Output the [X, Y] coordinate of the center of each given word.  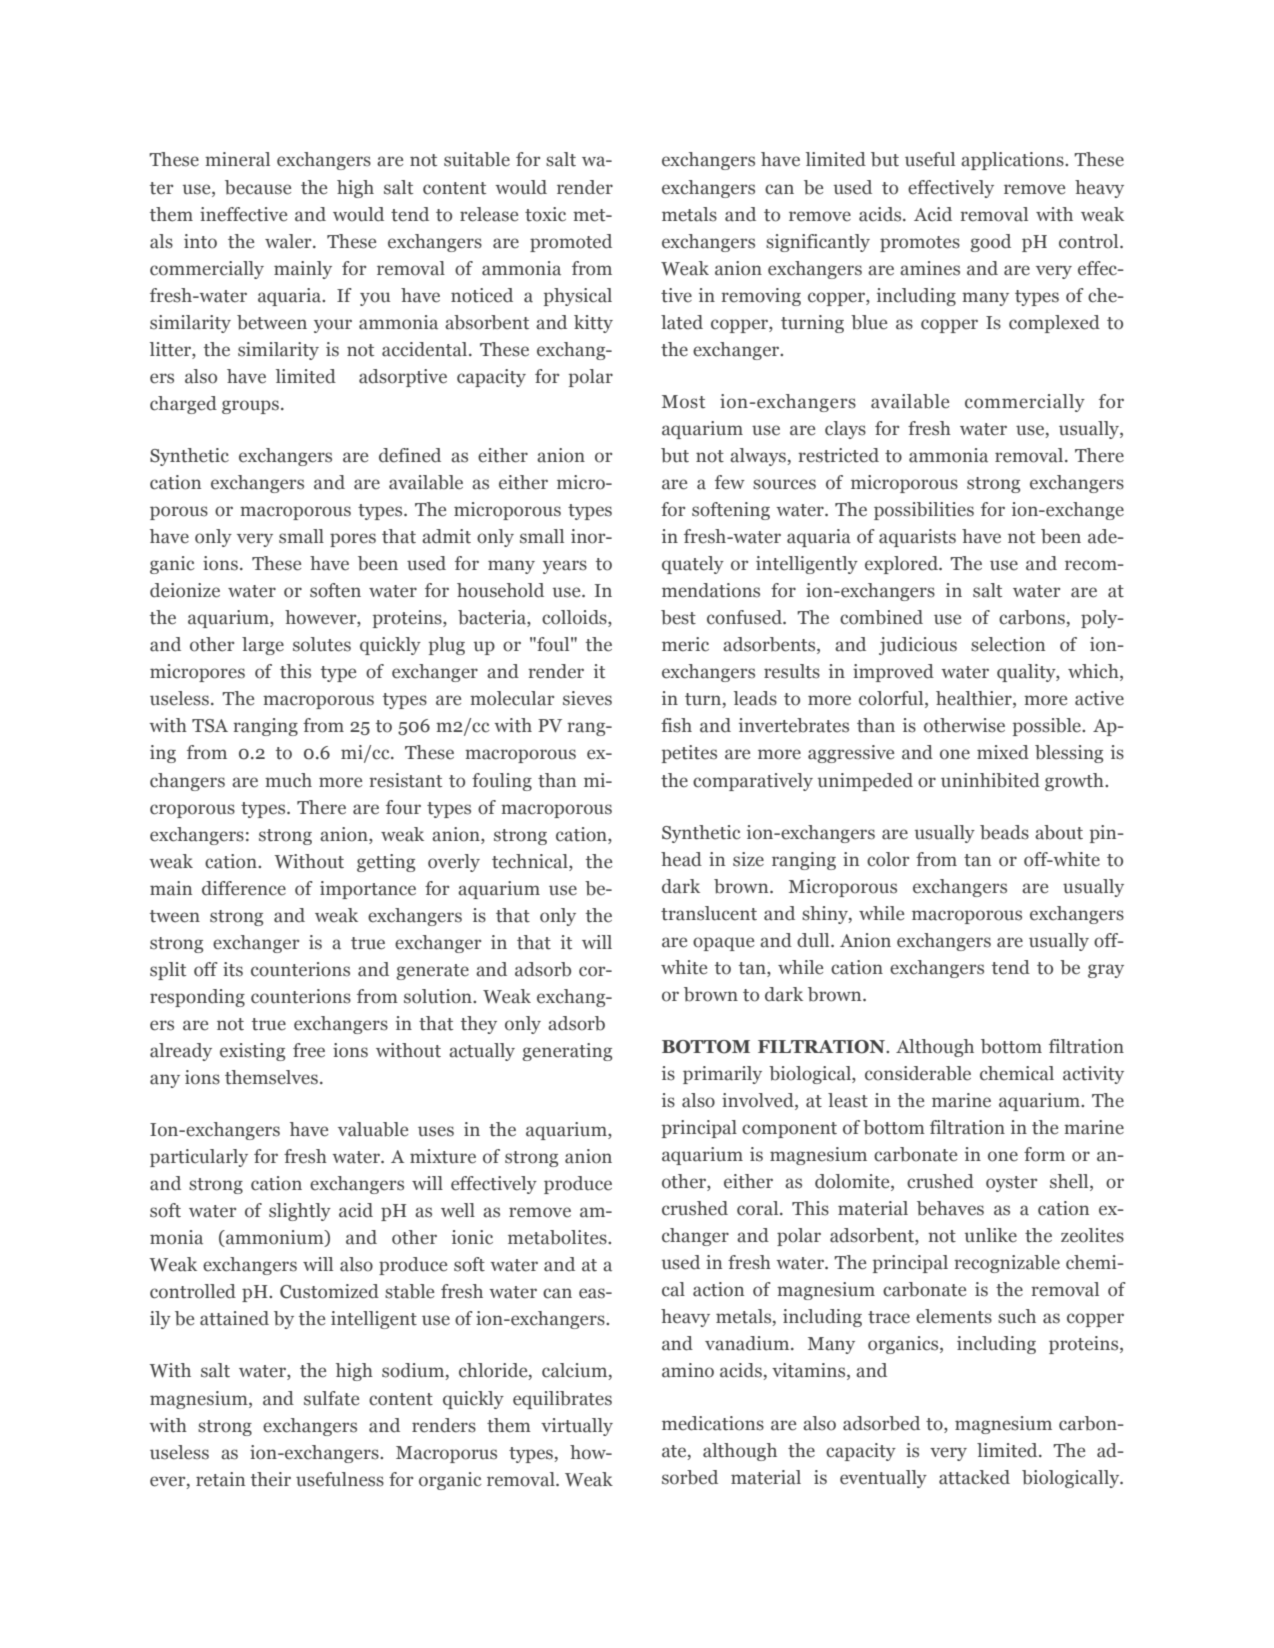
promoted [571, 243]
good [990, 243]
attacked [974, 1477]
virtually [577, 1427]
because [258, 187]
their [271, 1479]
